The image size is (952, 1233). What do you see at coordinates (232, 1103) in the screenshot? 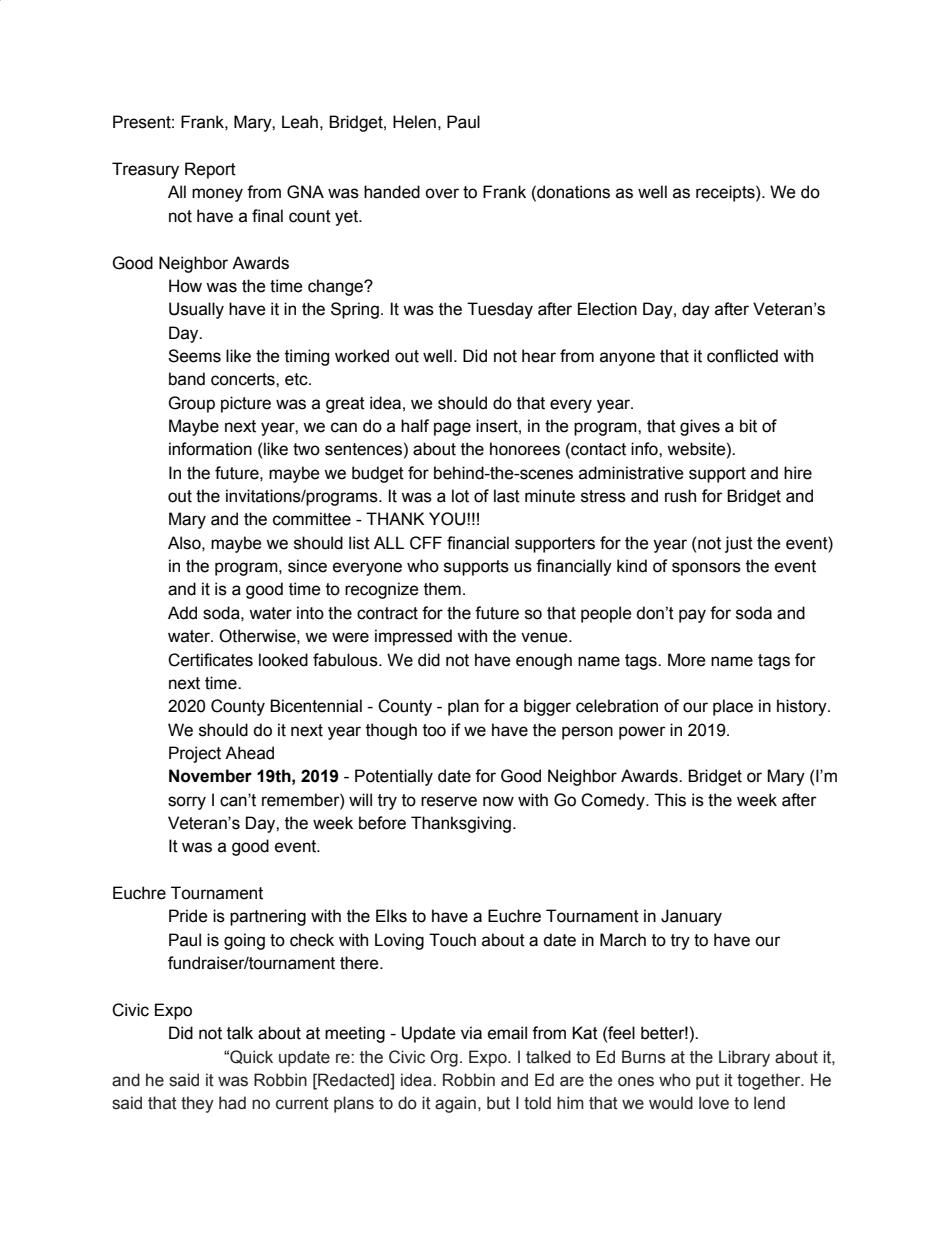
I see `had` at bounding box center [232, 1103].
